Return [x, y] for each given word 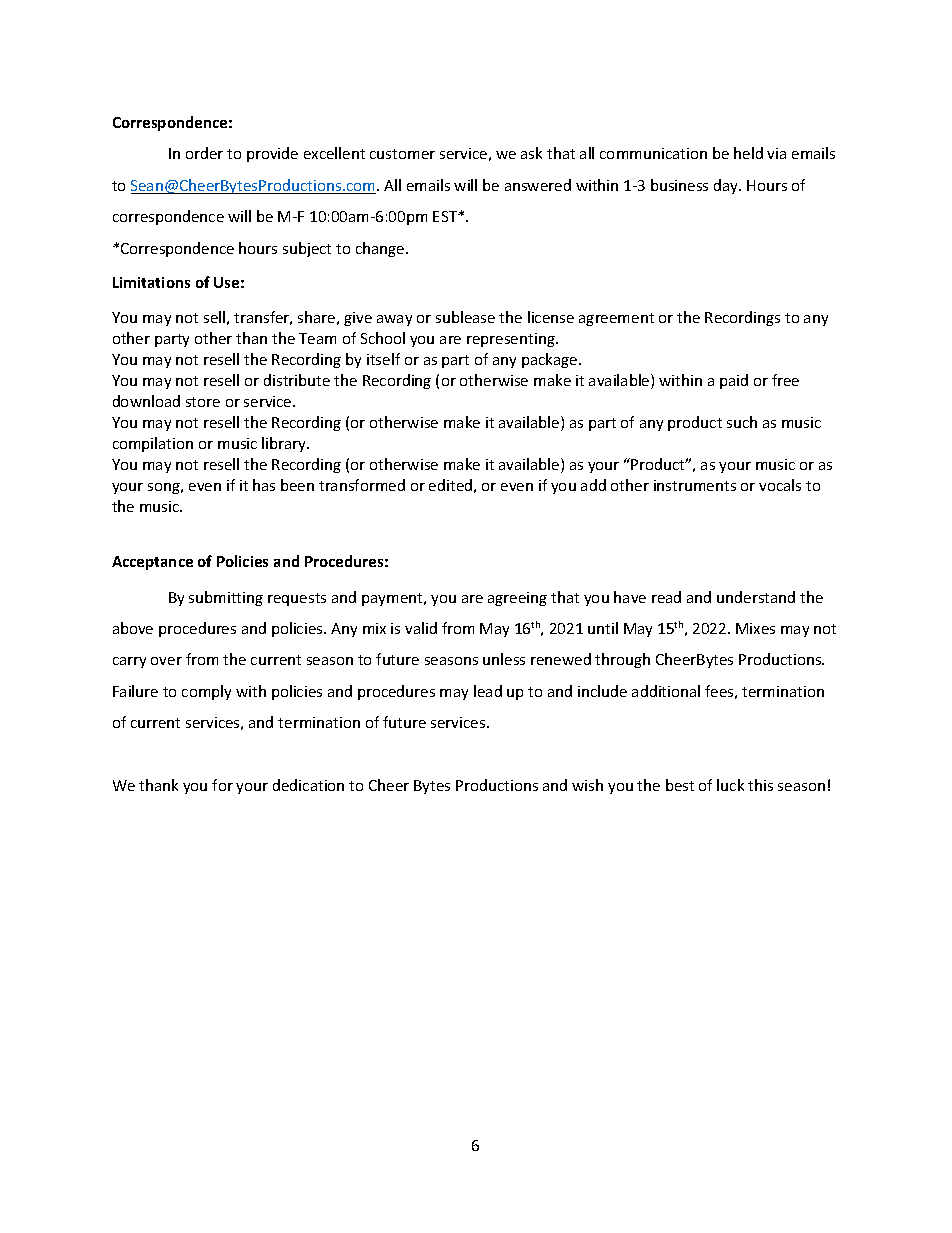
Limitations [151, 282]
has [264, 485]
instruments [695, 485]
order [204, 153]
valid [421, 628]
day [727, 186]
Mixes [755, 628]
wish [587, 785]
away [394, 320]
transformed [362, 485]
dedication [308, 785]
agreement [616, 319]
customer [402, 154]
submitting [226, 598]
